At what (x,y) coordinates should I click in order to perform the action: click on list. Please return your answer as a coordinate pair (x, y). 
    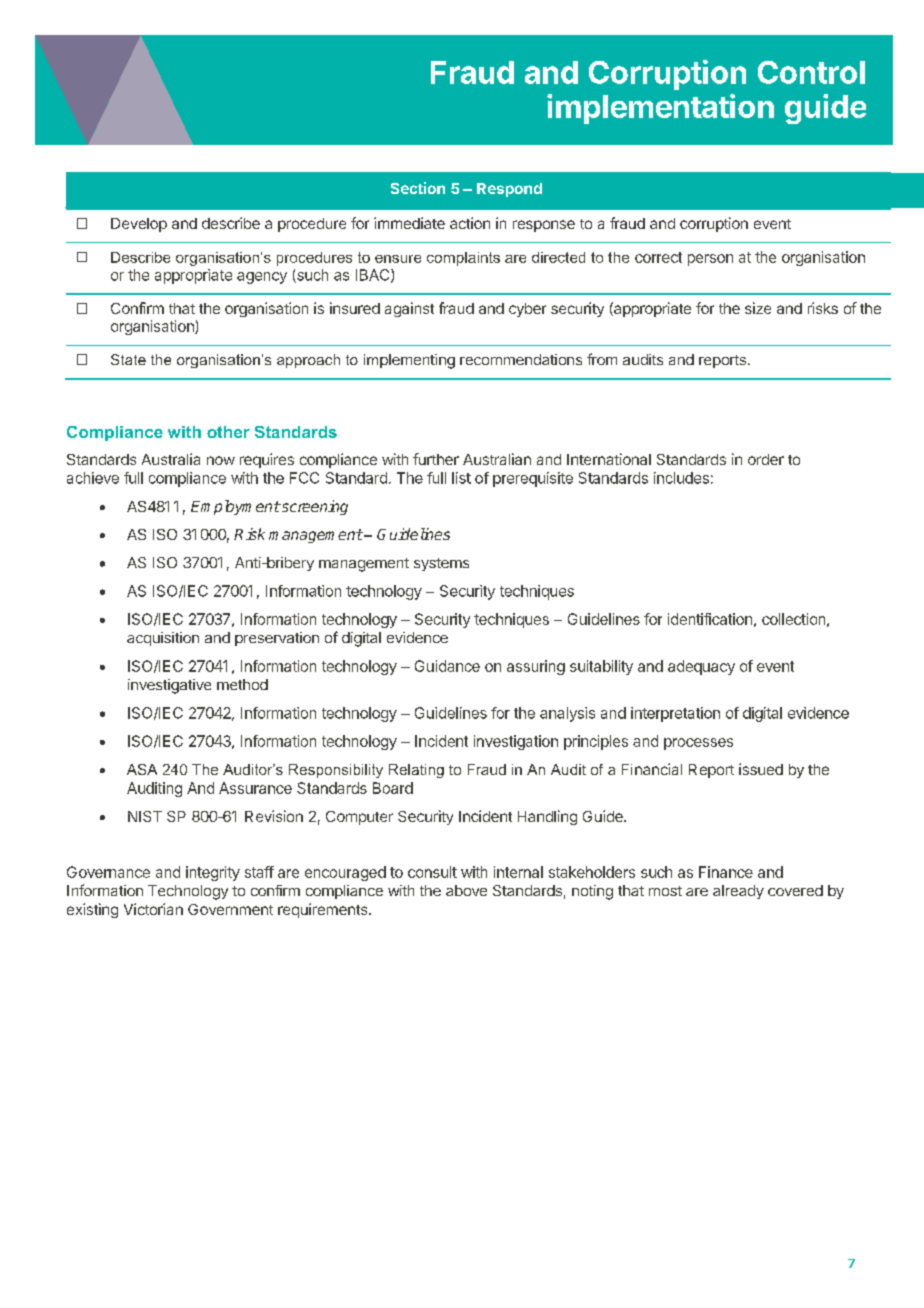
    Looking at the image, I should click on (461, 478).
